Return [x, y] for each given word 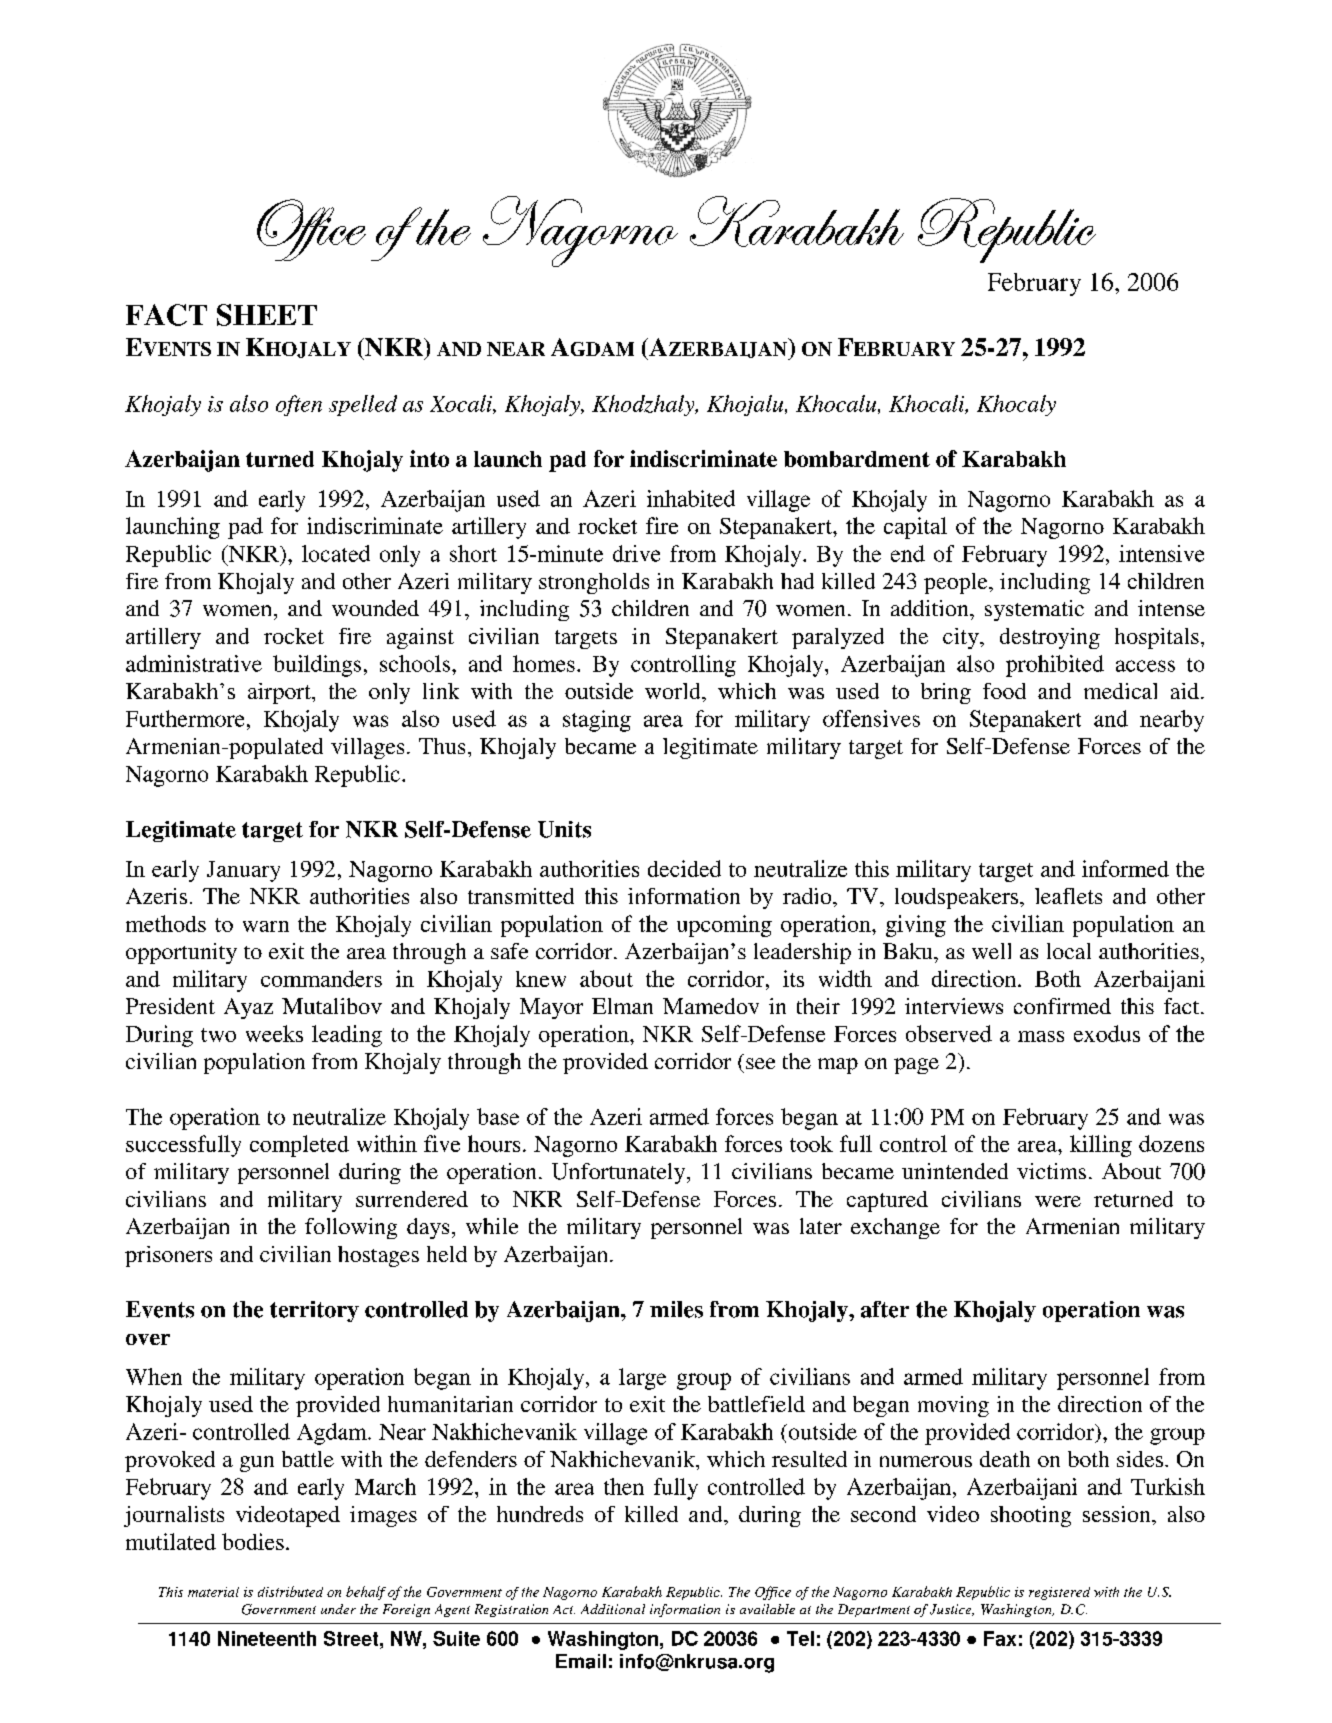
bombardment [857, 459]
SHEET [267, 315]
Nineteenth [267, 1638]
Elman [622, 1006]
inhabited [691, 498]
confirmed [1062, 1006]
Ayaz [248, 1008]
